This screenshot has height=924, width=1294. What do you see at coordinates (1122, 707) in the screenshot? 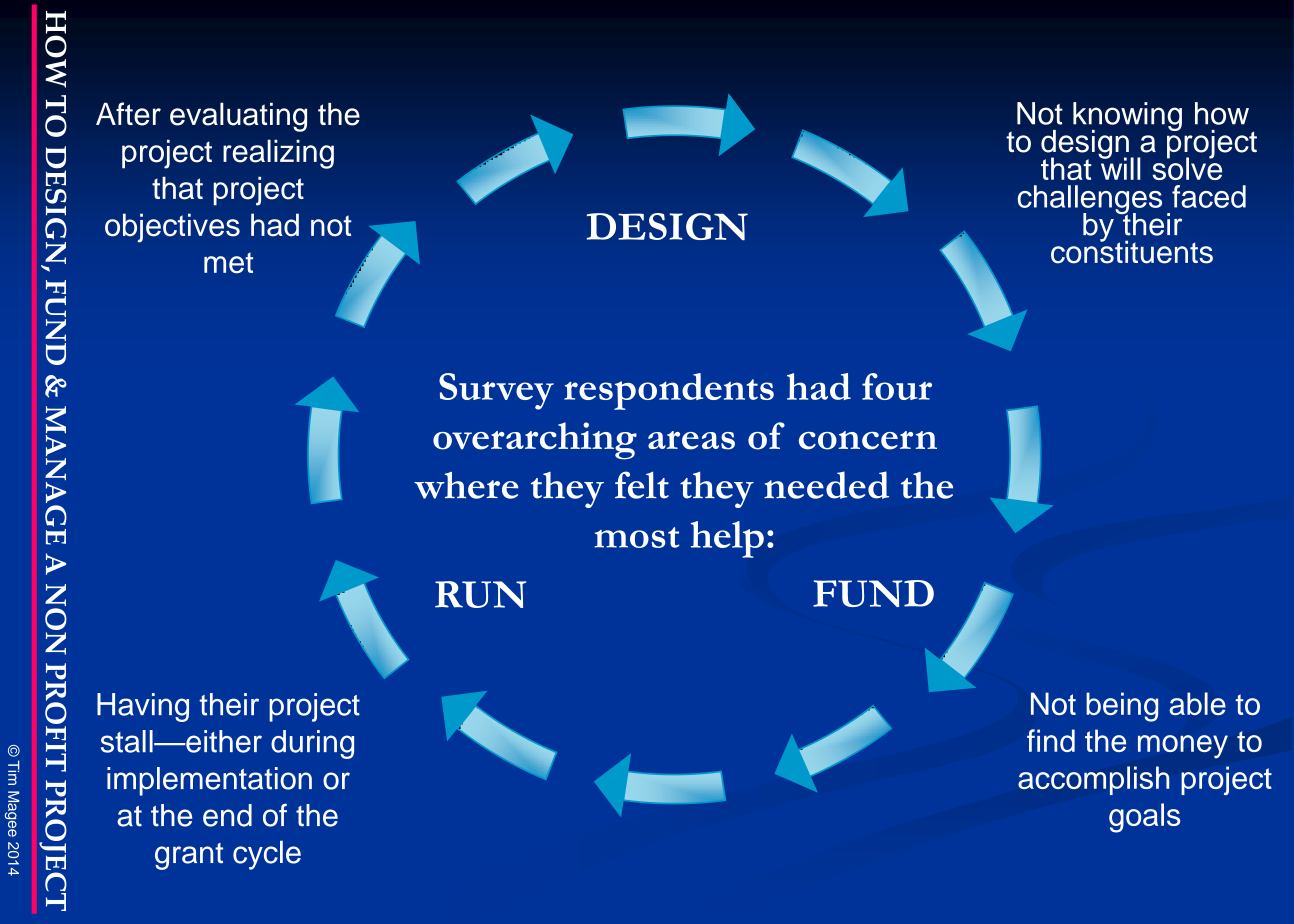
I see `being` at bounding box center [1122, 707].
